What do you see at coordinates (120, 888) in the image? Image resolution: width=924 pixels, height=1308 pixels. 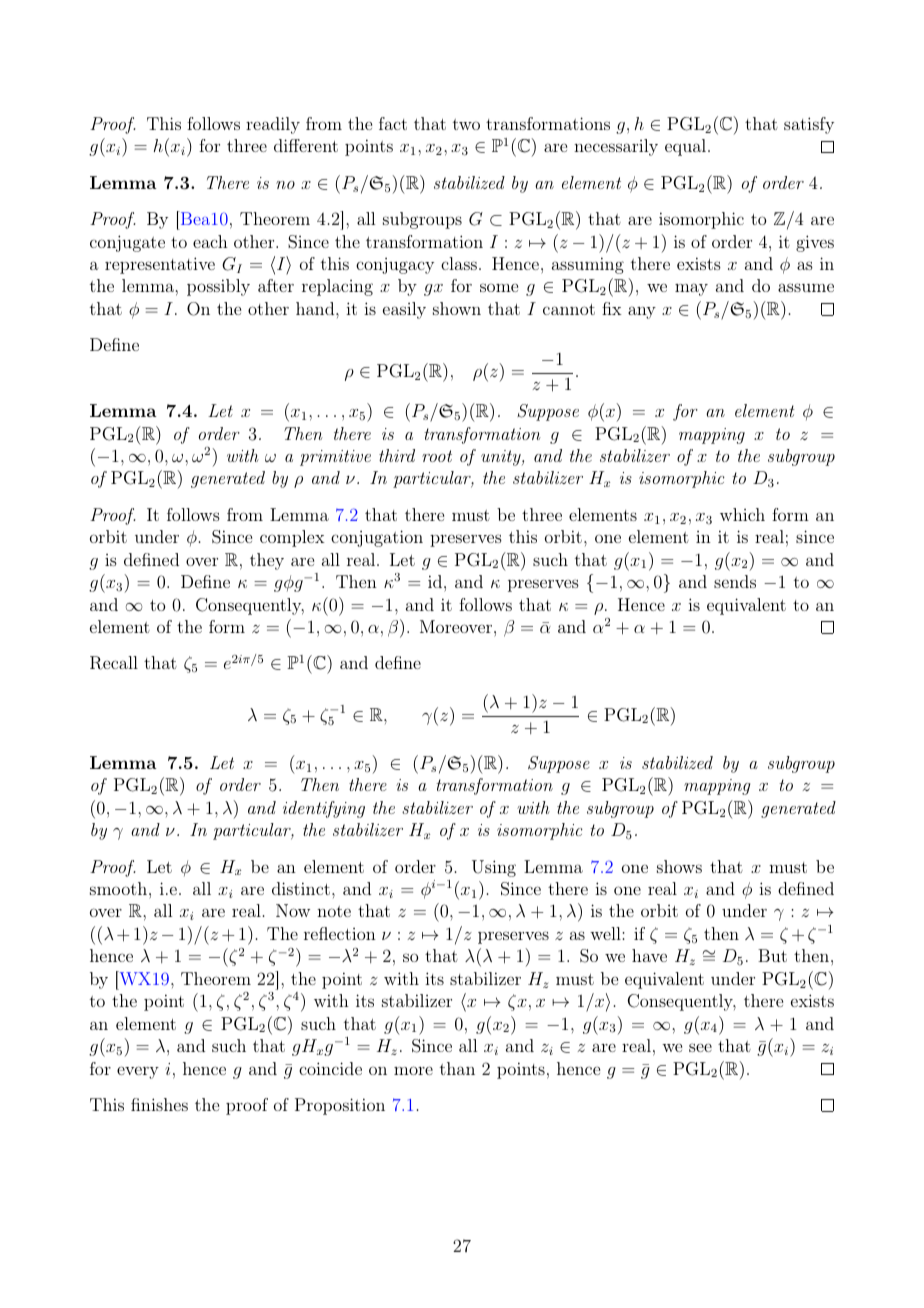 I see `smooth` at bounding box center [120, 888].
